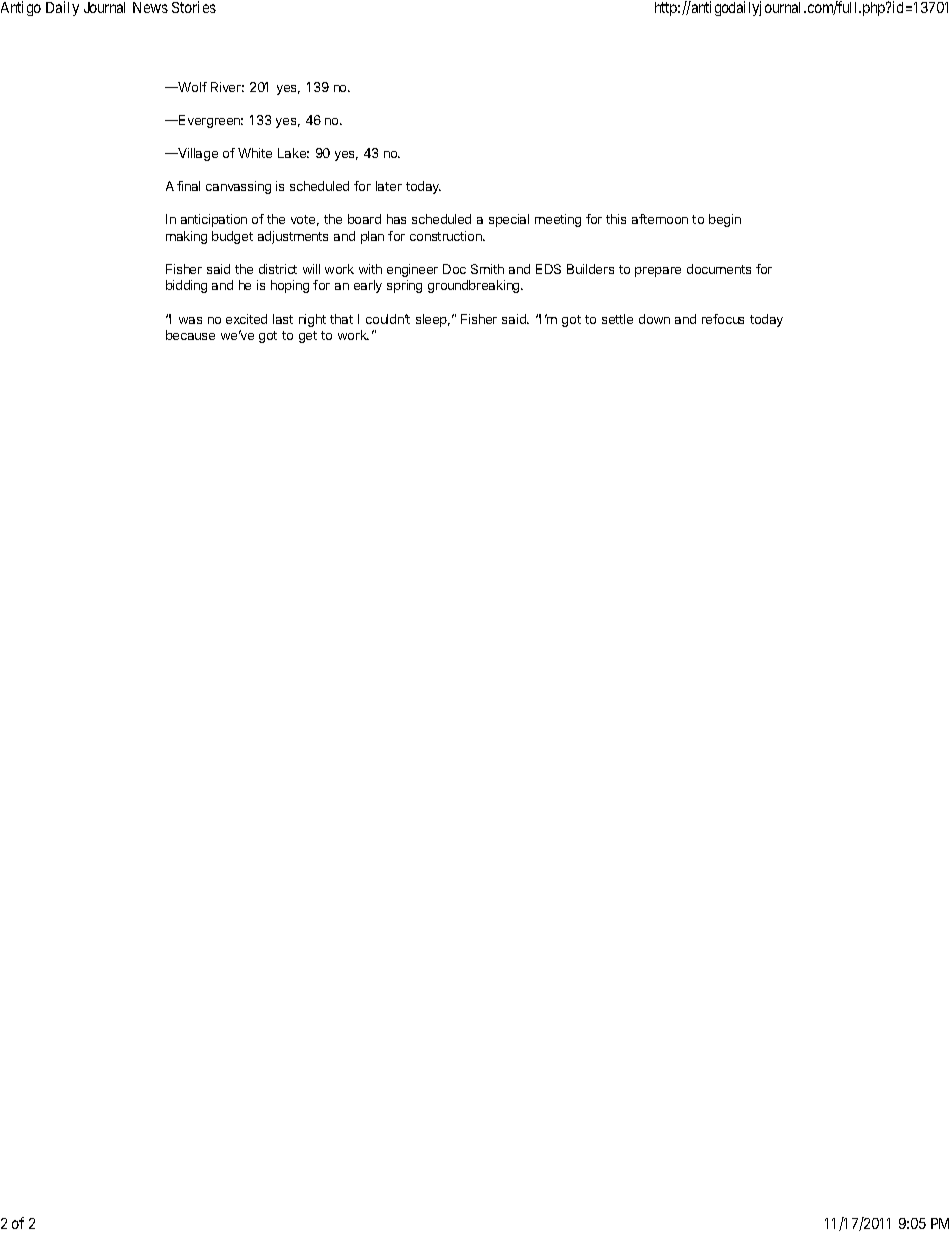 This image has height=1233, width=952. I want to click on was, so click(190, 320).
